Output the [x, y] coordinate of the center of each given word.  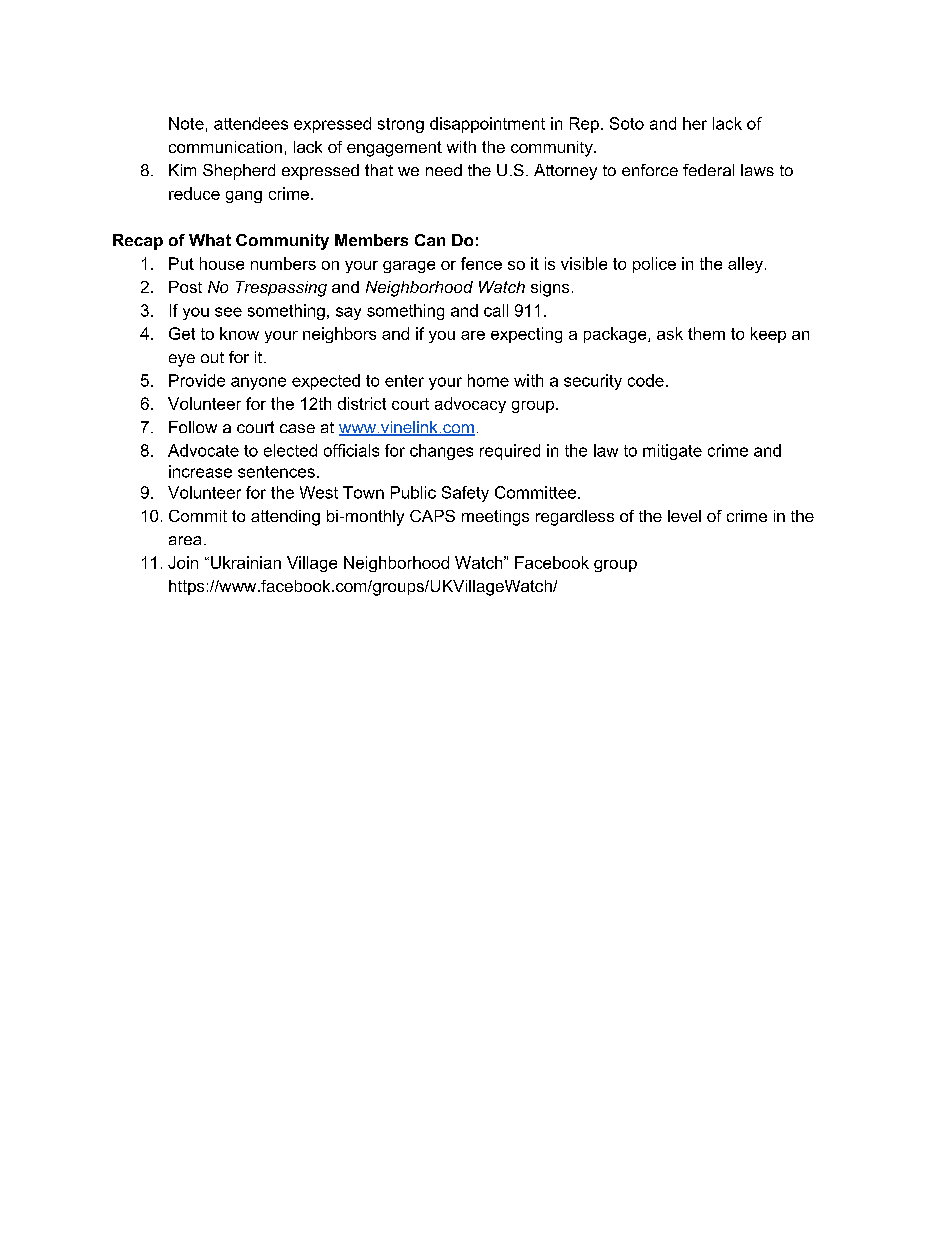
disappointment [487, 125]
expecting [526, 335]
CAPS [432, 516]
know [239, 333]
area [185, 540]
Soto [627, 123]
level [684, 516]
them [706, 333]
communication [225, 147]
